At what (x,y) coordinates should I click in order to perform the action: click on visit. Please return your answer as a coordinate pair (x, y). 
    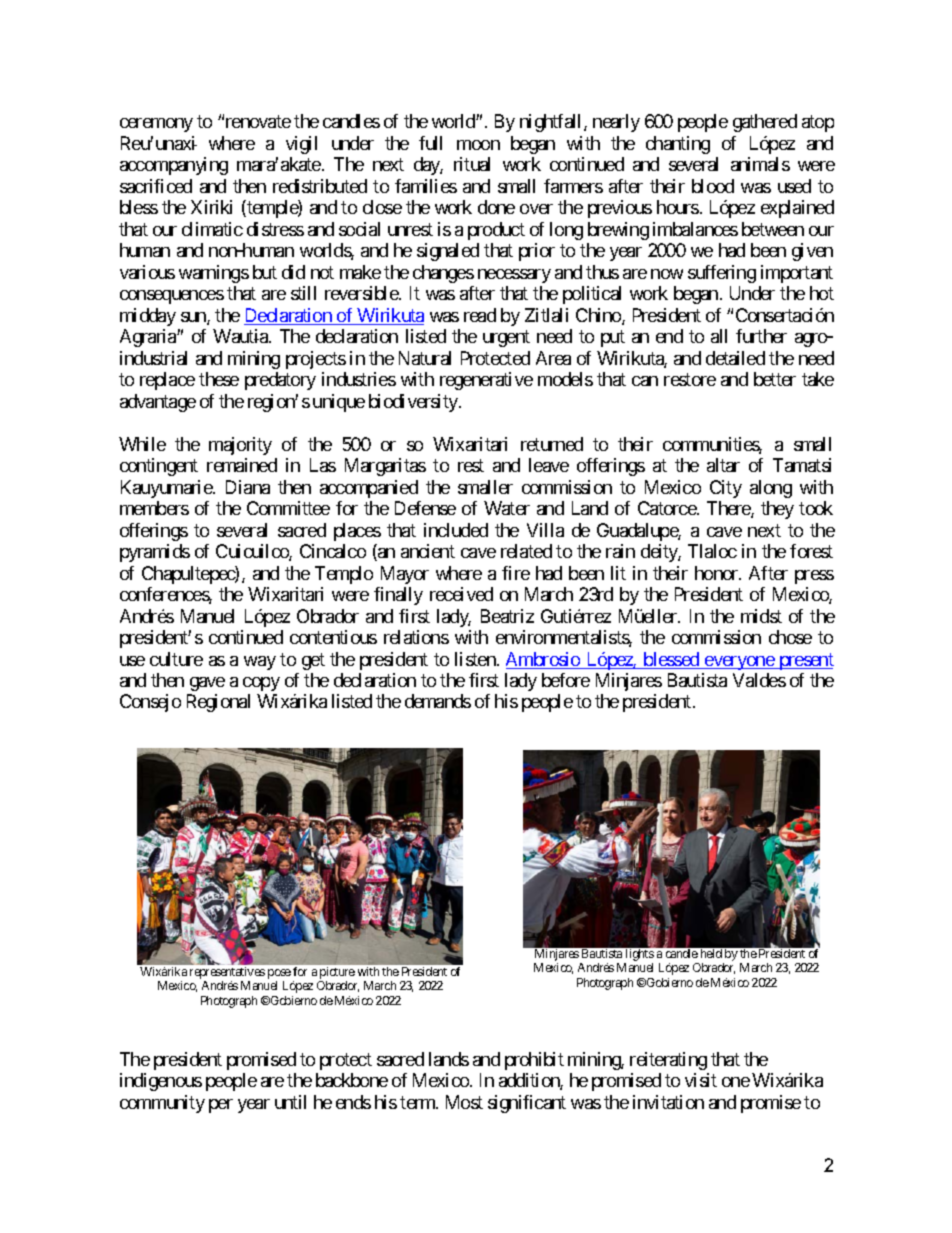
    Looking at the image, I should click on (701, 1080).
